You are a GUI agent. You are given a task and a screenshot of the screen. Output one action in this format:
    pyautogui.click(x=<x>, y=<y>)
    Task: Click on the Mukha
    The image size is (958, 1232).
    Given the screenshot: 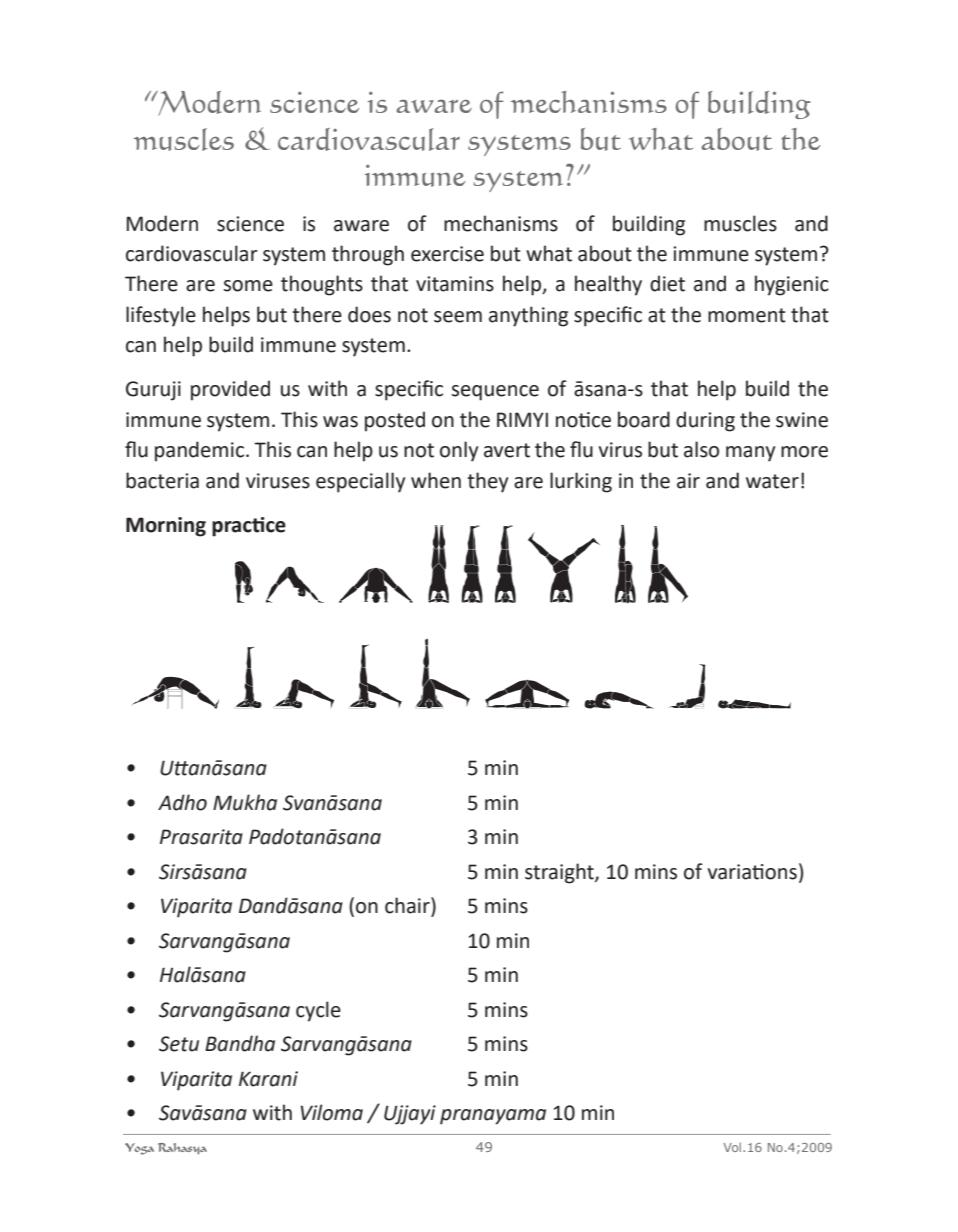 What is the action you would take?
    pyautogui.click(x=245, y=802)
